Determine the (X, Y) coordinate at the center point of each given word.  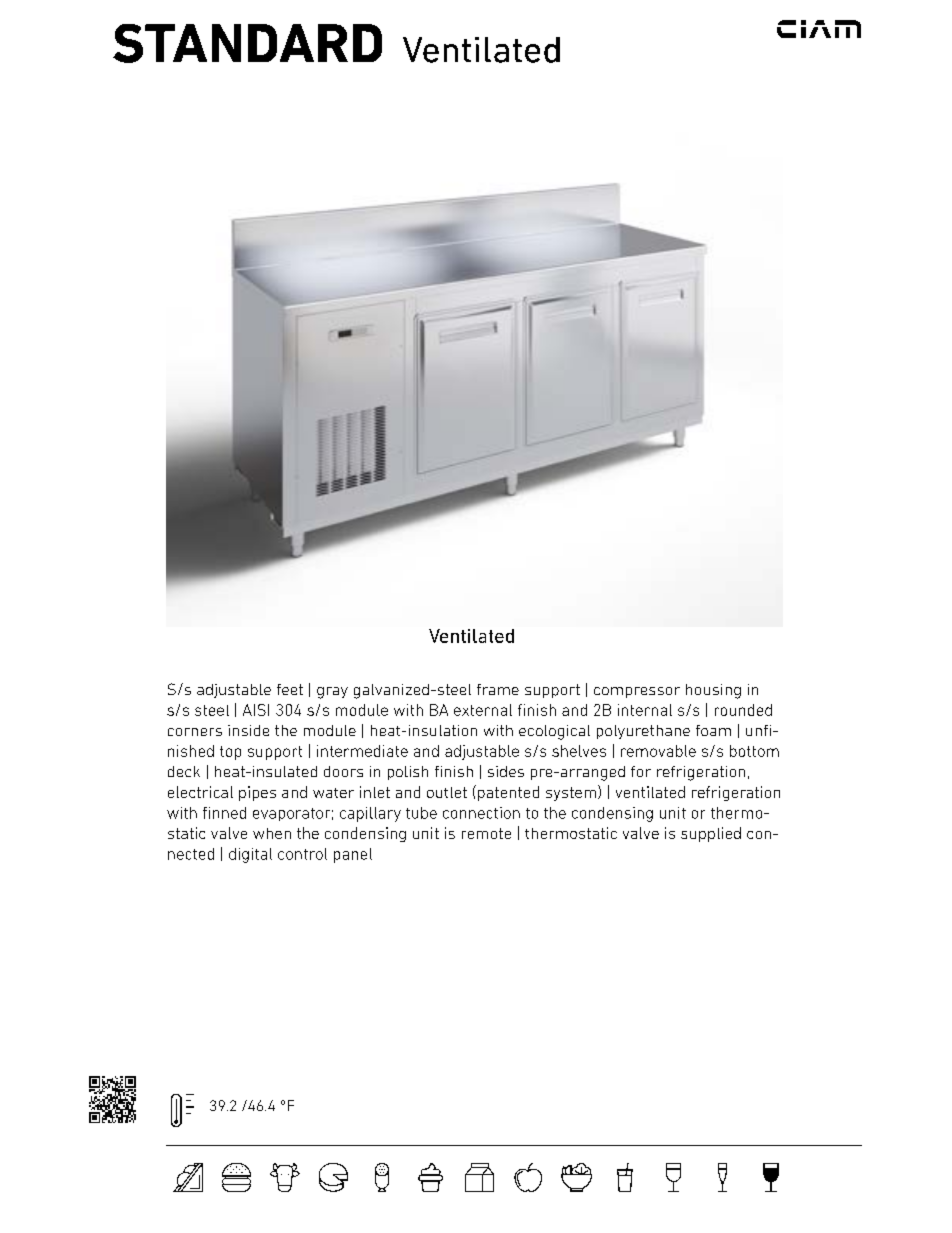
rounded (743, 710)
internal (645, 710)
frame (498, 689)
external (483, 710)
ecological (554, 732)
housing (713, 691)
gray (332, 693)
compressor (637, 692)
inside (248, 730)
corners (195, 732)
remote (486, 833)
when (272, 833)
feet (290, 689)
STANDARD (247, 43)
